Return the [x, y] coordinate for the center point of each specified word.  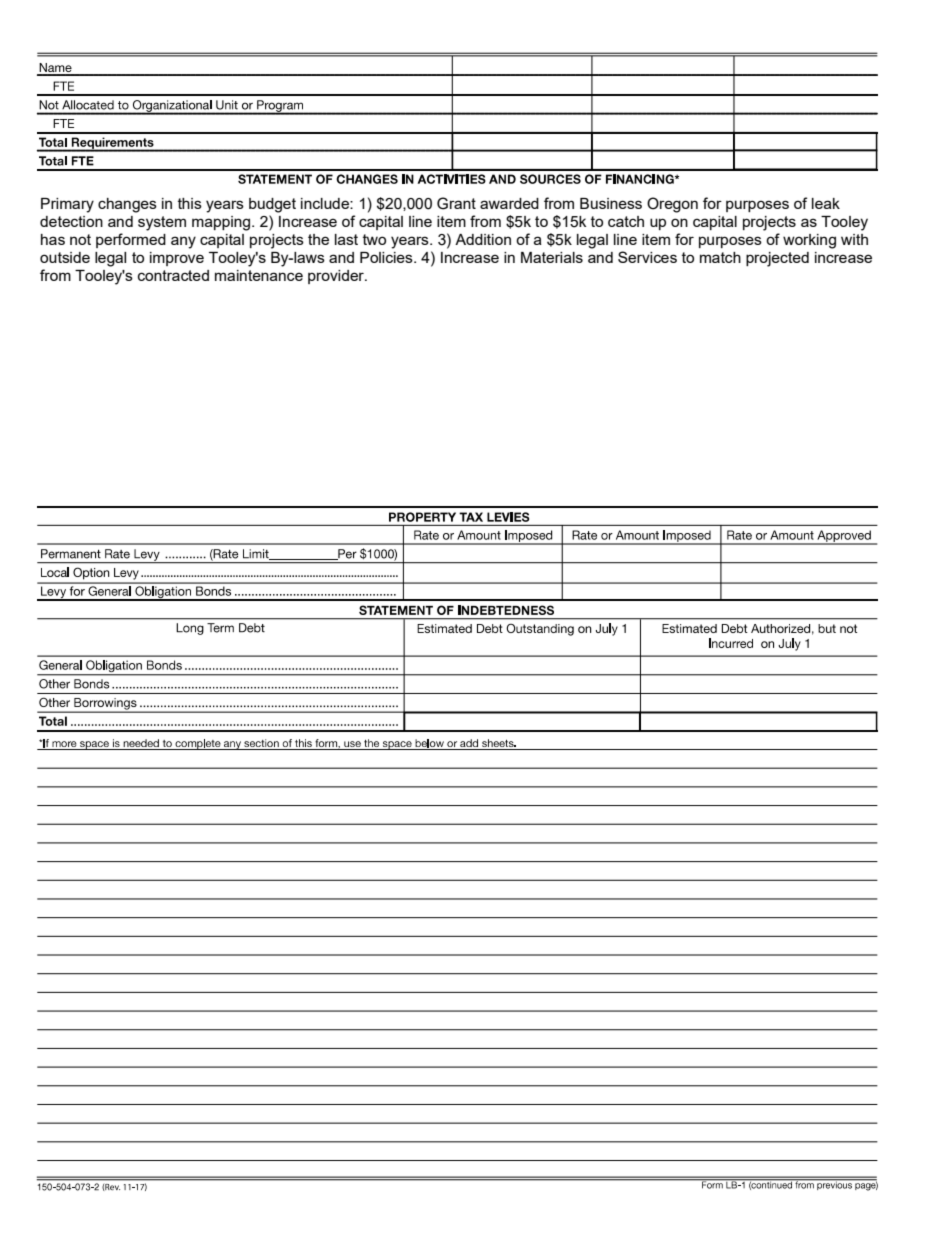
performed [131, 240]
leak [826, 203]
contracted [173, 275]
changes [127, 205]
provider [337, 277]
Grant [456, 203]
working [809, 241]
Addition [483, 239]
